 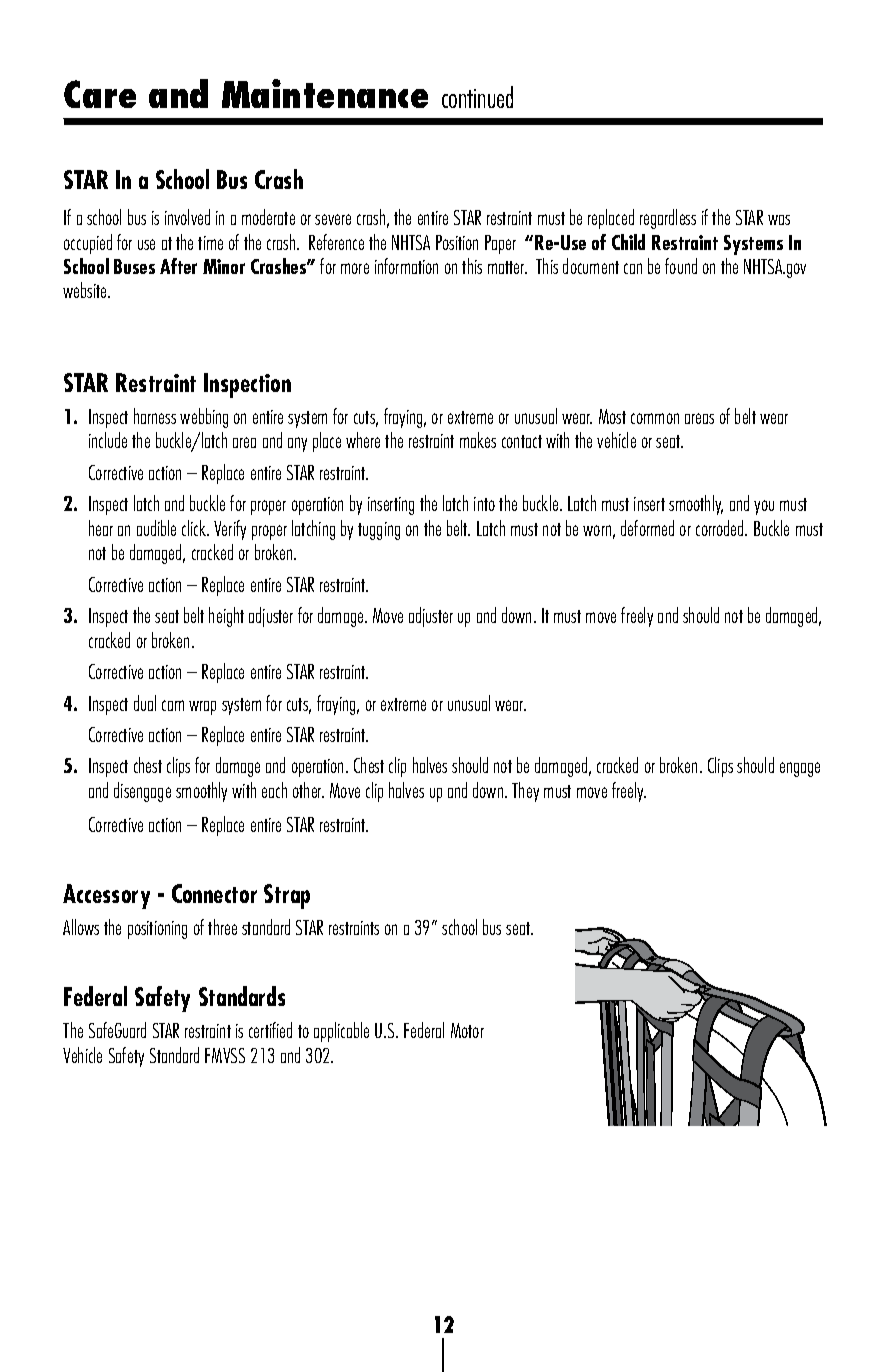 What do you see at coordinates (270, 1030) in the page?
I see `certified` at bounding box center [270, 1030].
